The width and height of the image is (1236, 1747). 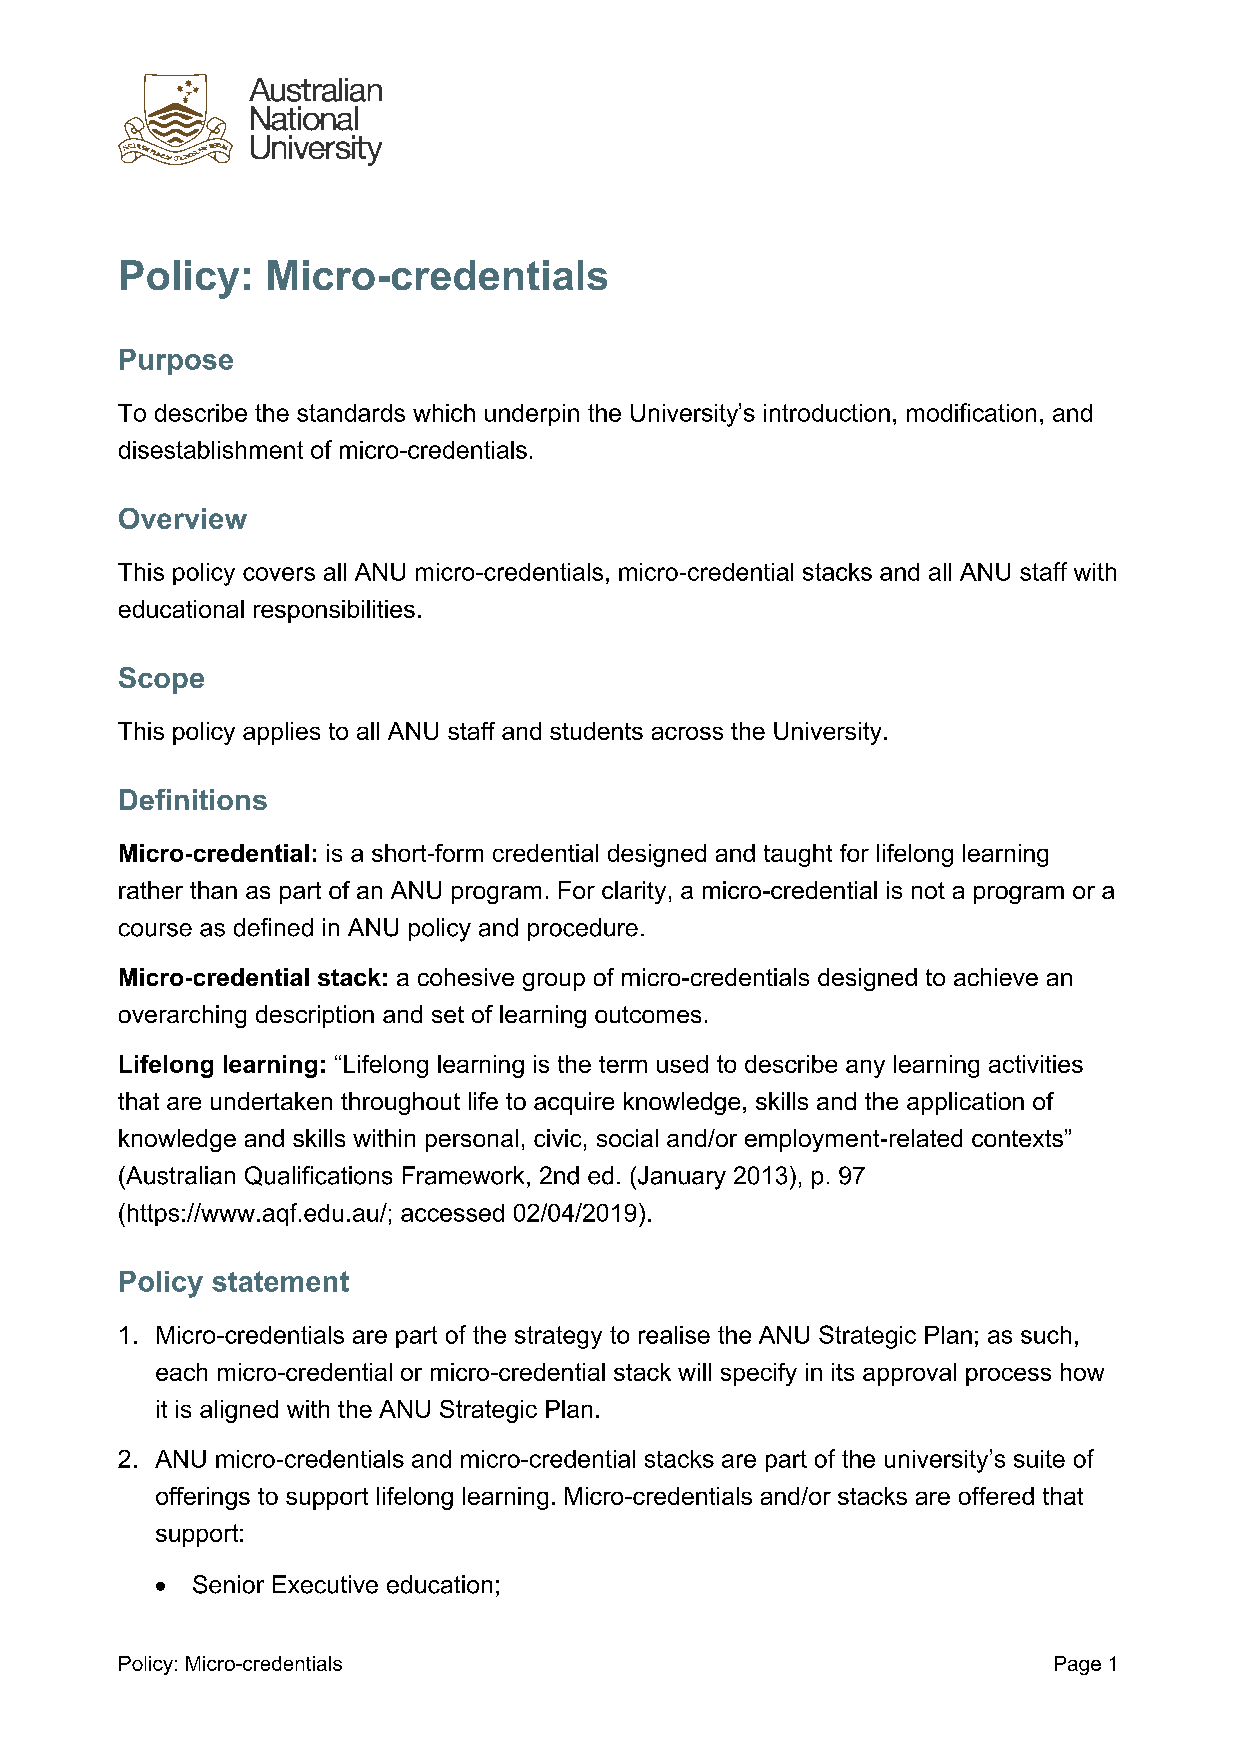 What do you see at coordinates (971, 412) in the image?
I see `modification` at bounding box center [971, 412].
